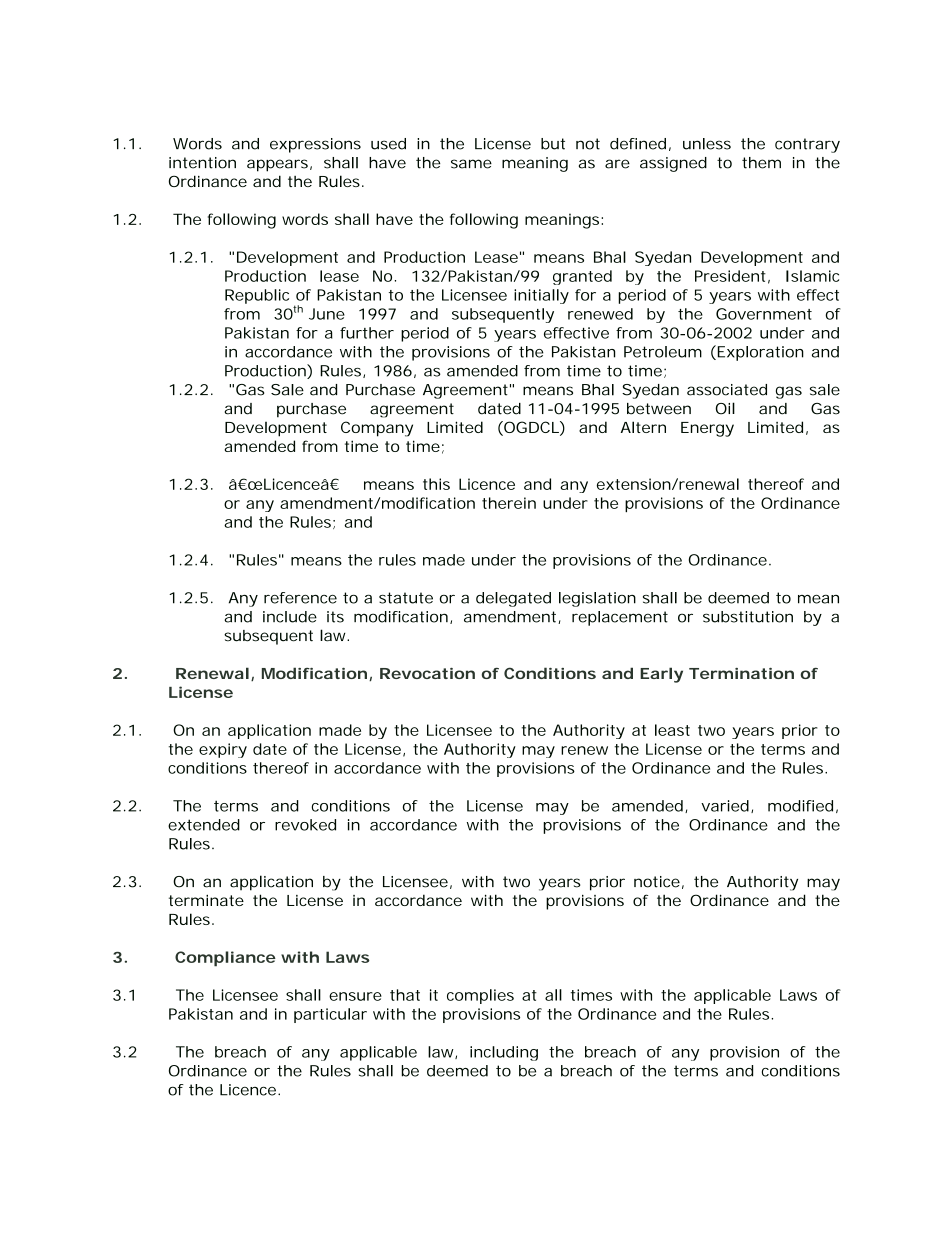 The image size is (952, 1233). What do you see at coordinates (277, 165) in the screenshot?
I see `appears` at bounding box center [277, 165].
